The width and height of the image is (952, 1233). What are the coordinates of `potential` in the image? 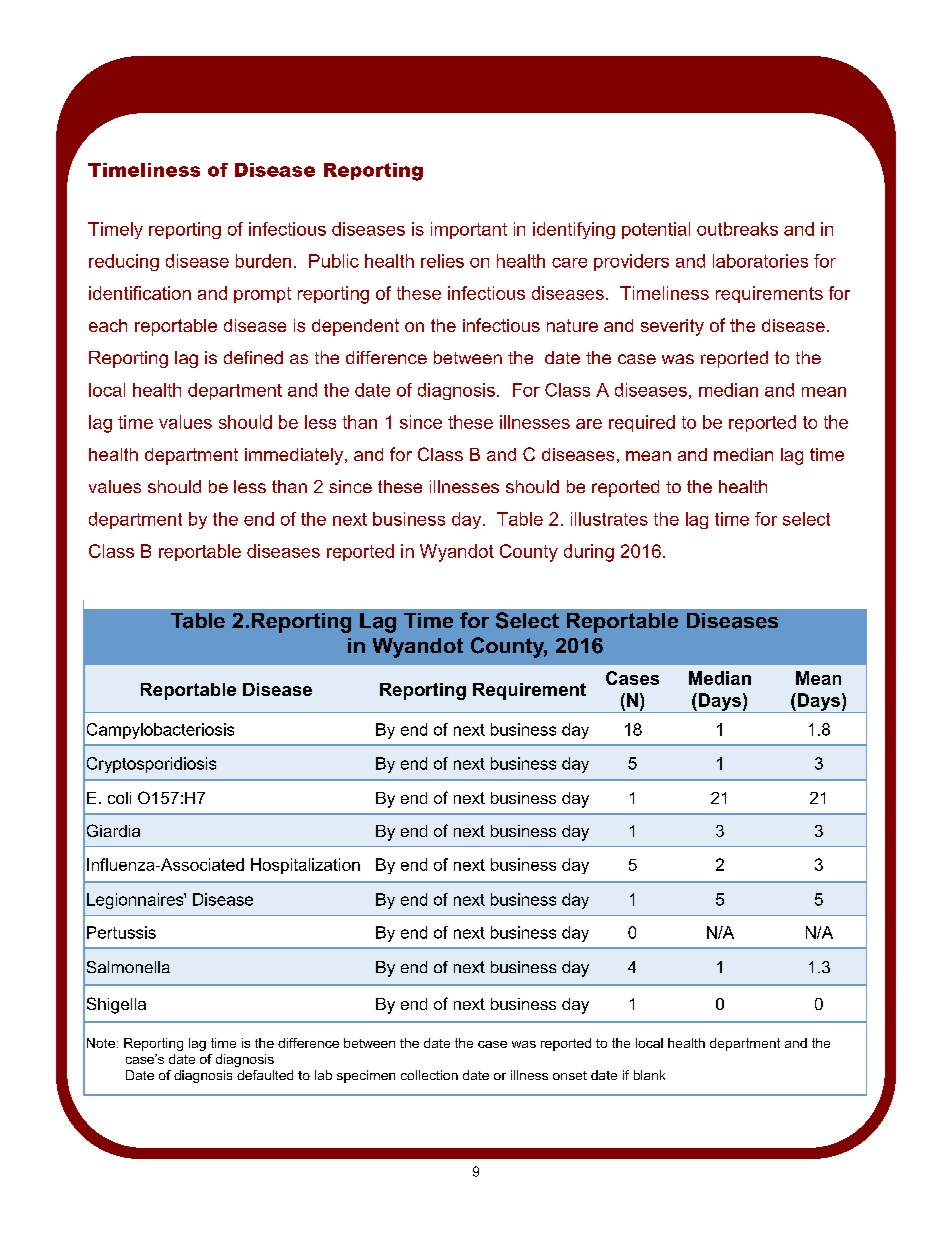 It's located at (656, 230).
